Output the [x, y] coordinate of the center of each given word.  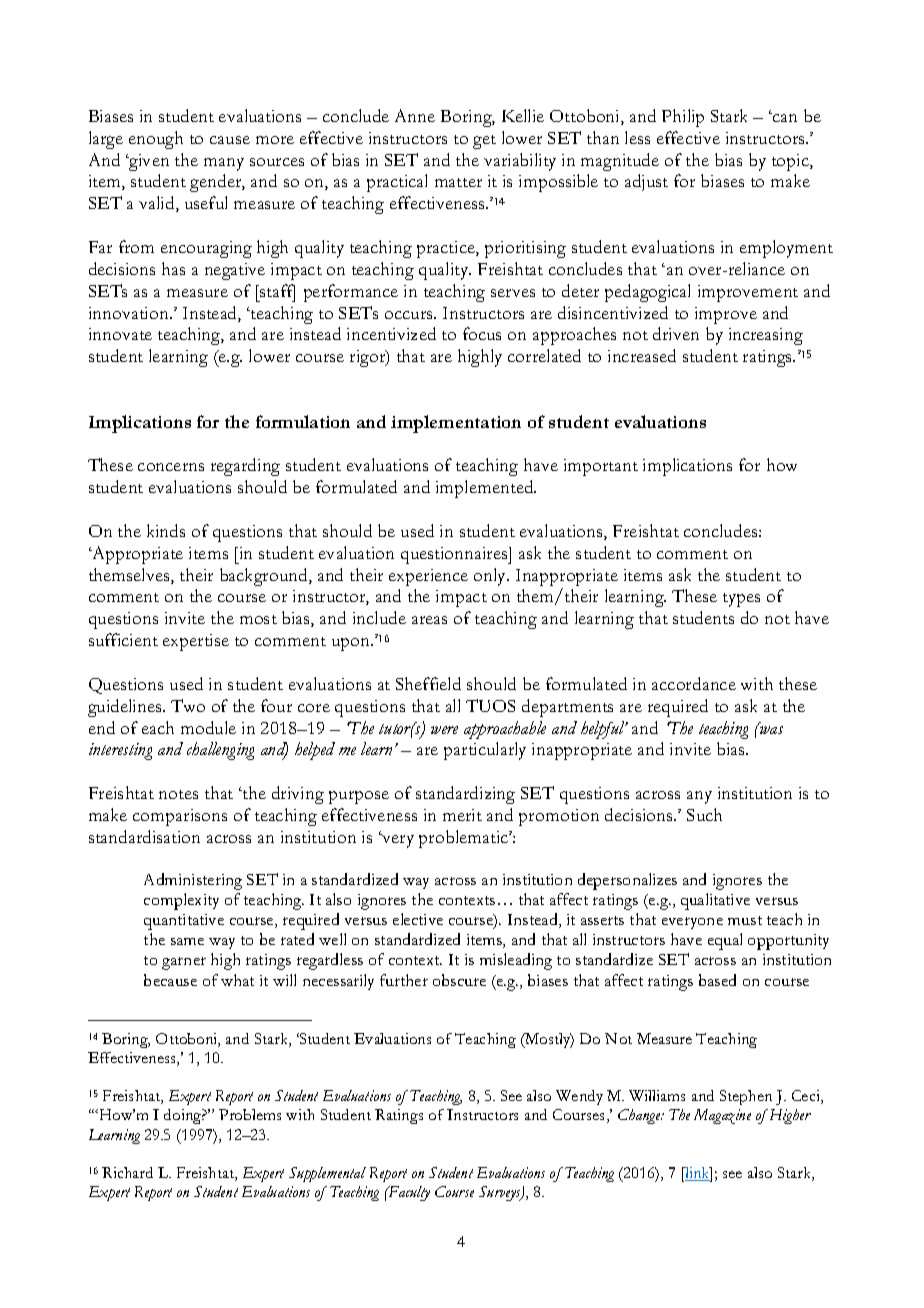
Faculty [408, 1193]
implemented [486, 489]
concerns [171, 467]
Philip [683, 118]
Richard [127, 1172]
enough [156, 140]
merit [462, 815]
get [484, 142]
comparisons [180, 817]
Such [704, 814]
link [697, 1174]
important [601, 467]
